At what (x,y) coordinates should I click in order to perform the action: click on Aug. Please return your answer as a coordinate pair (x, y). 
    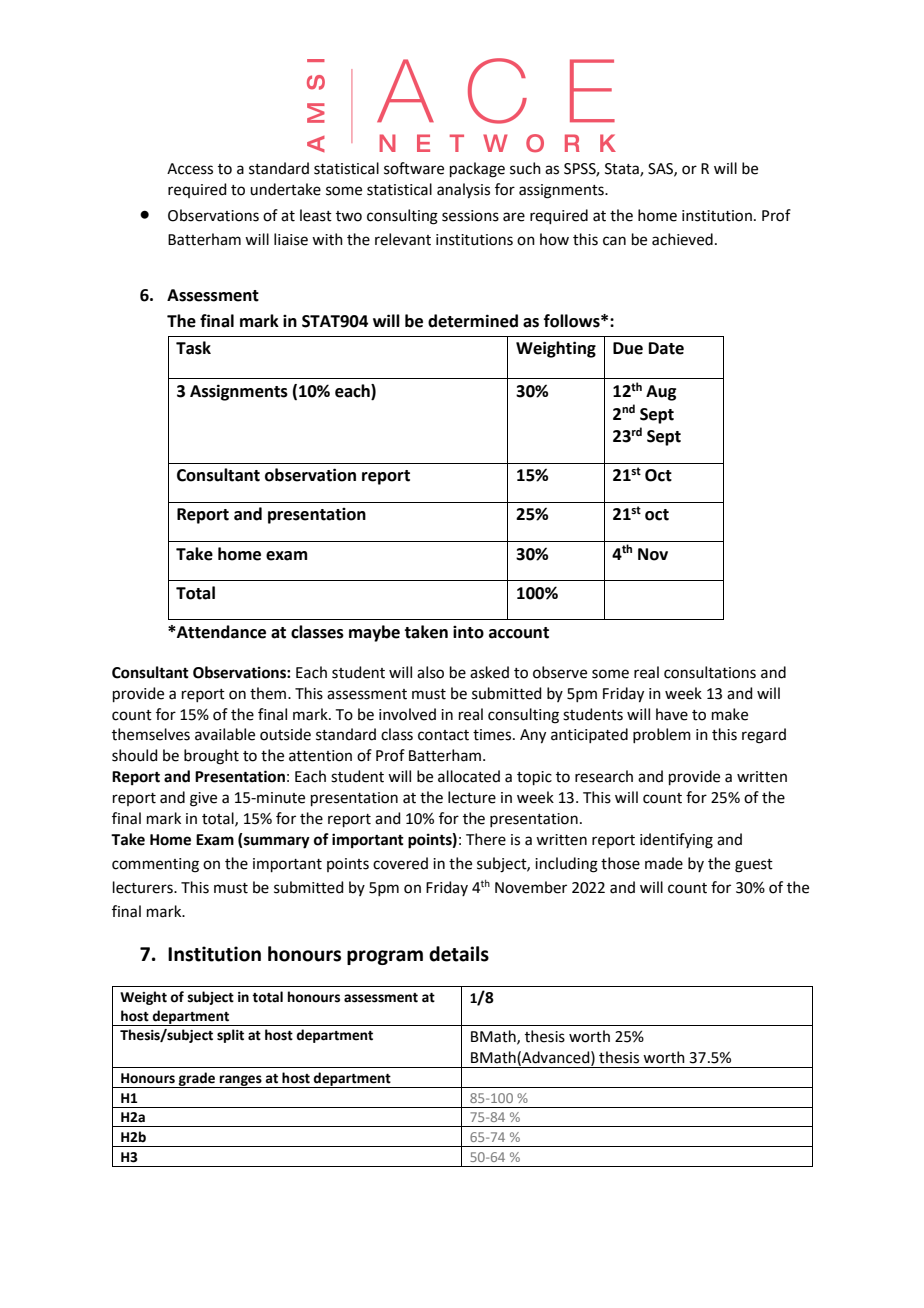
    Looking at the image, I should click on (661, 393).
